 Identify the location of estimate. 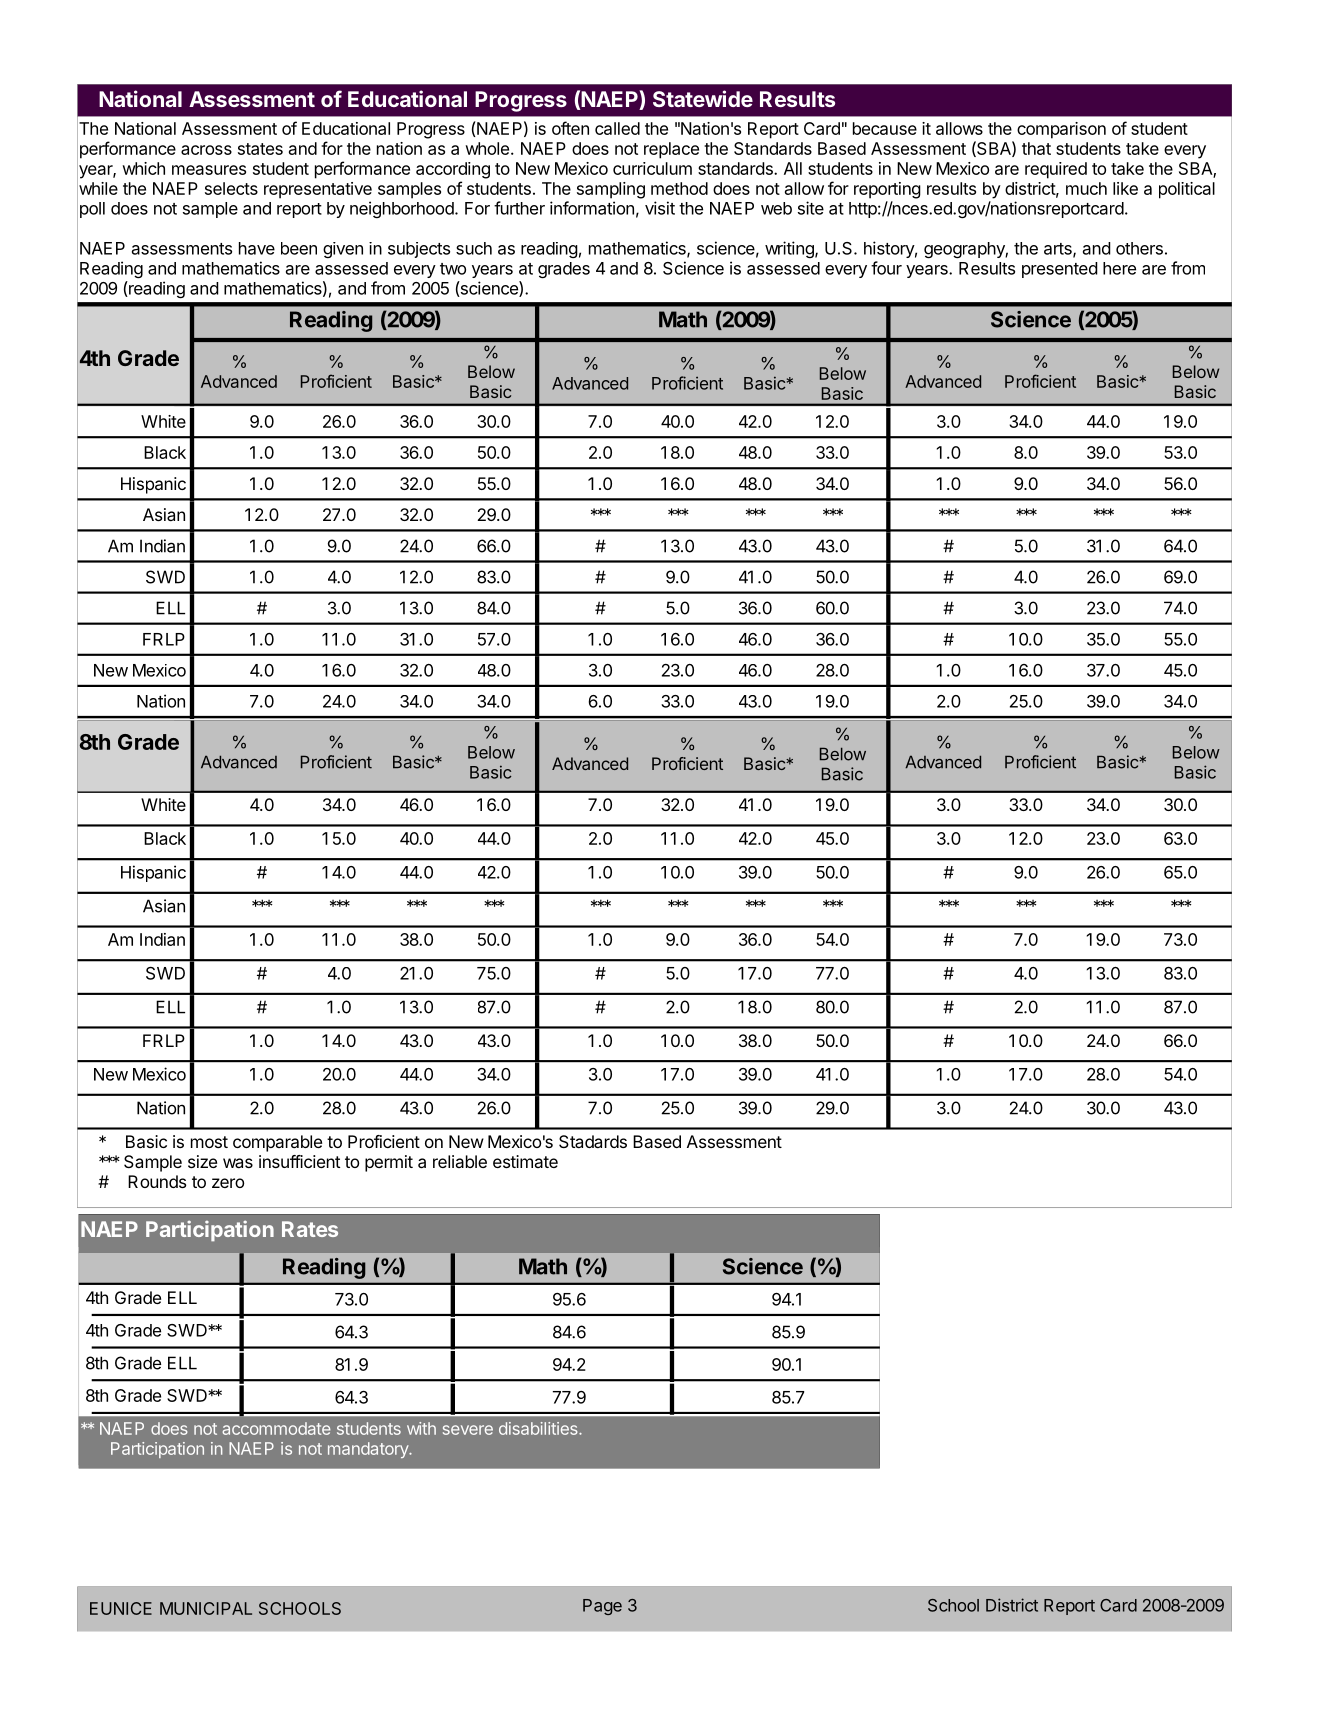
(525, 1161).
